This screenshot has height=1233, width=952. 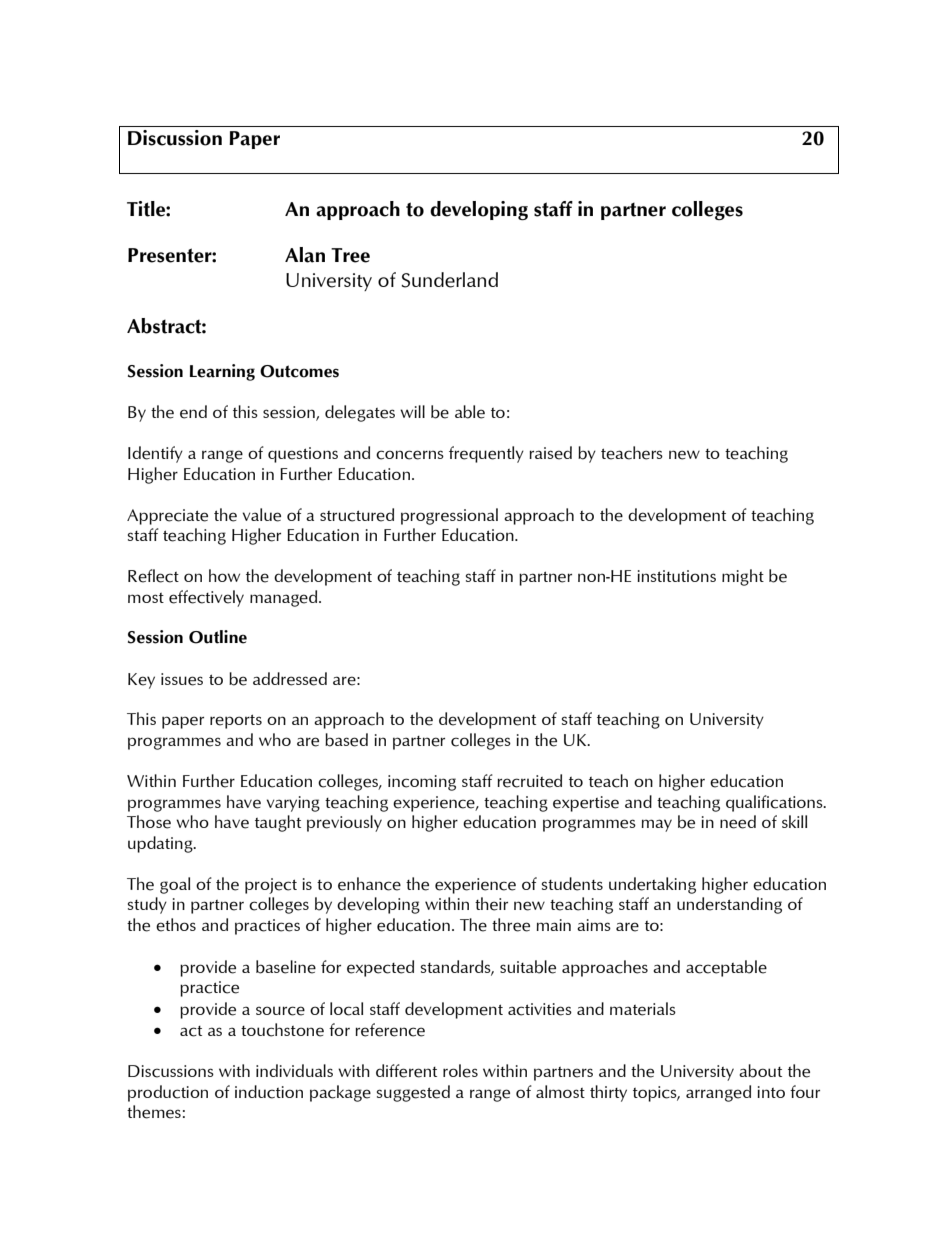 What do you see at coordinates (760, 1071) in the screenshot?
I see `about` at bounding box center [760, 1071].
